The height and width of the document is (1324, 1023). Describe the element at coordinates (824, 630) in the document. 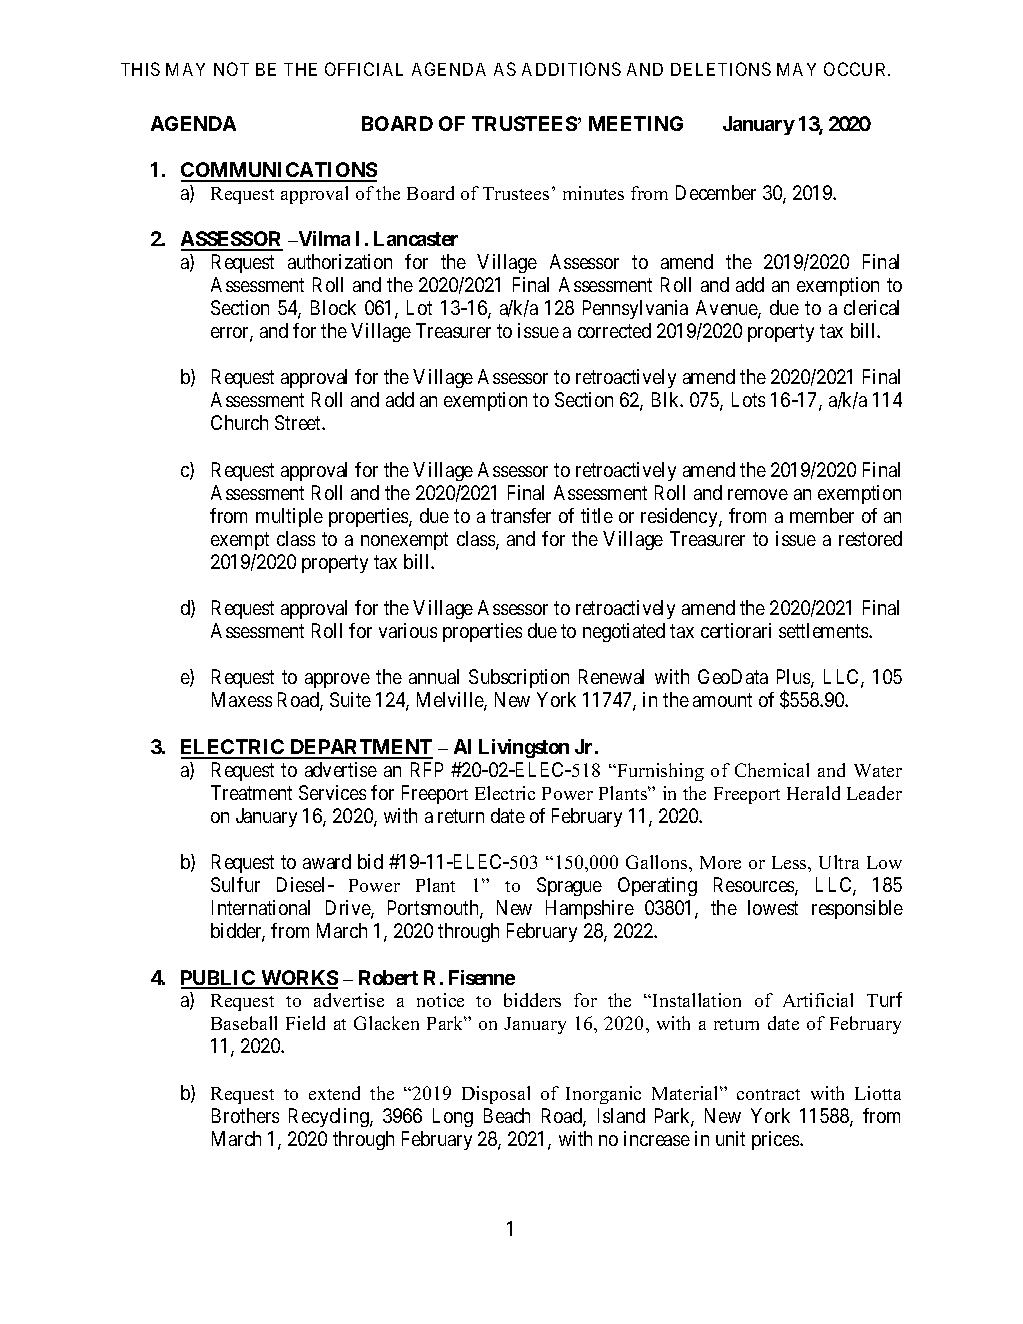

I see `settlements` at that location.
